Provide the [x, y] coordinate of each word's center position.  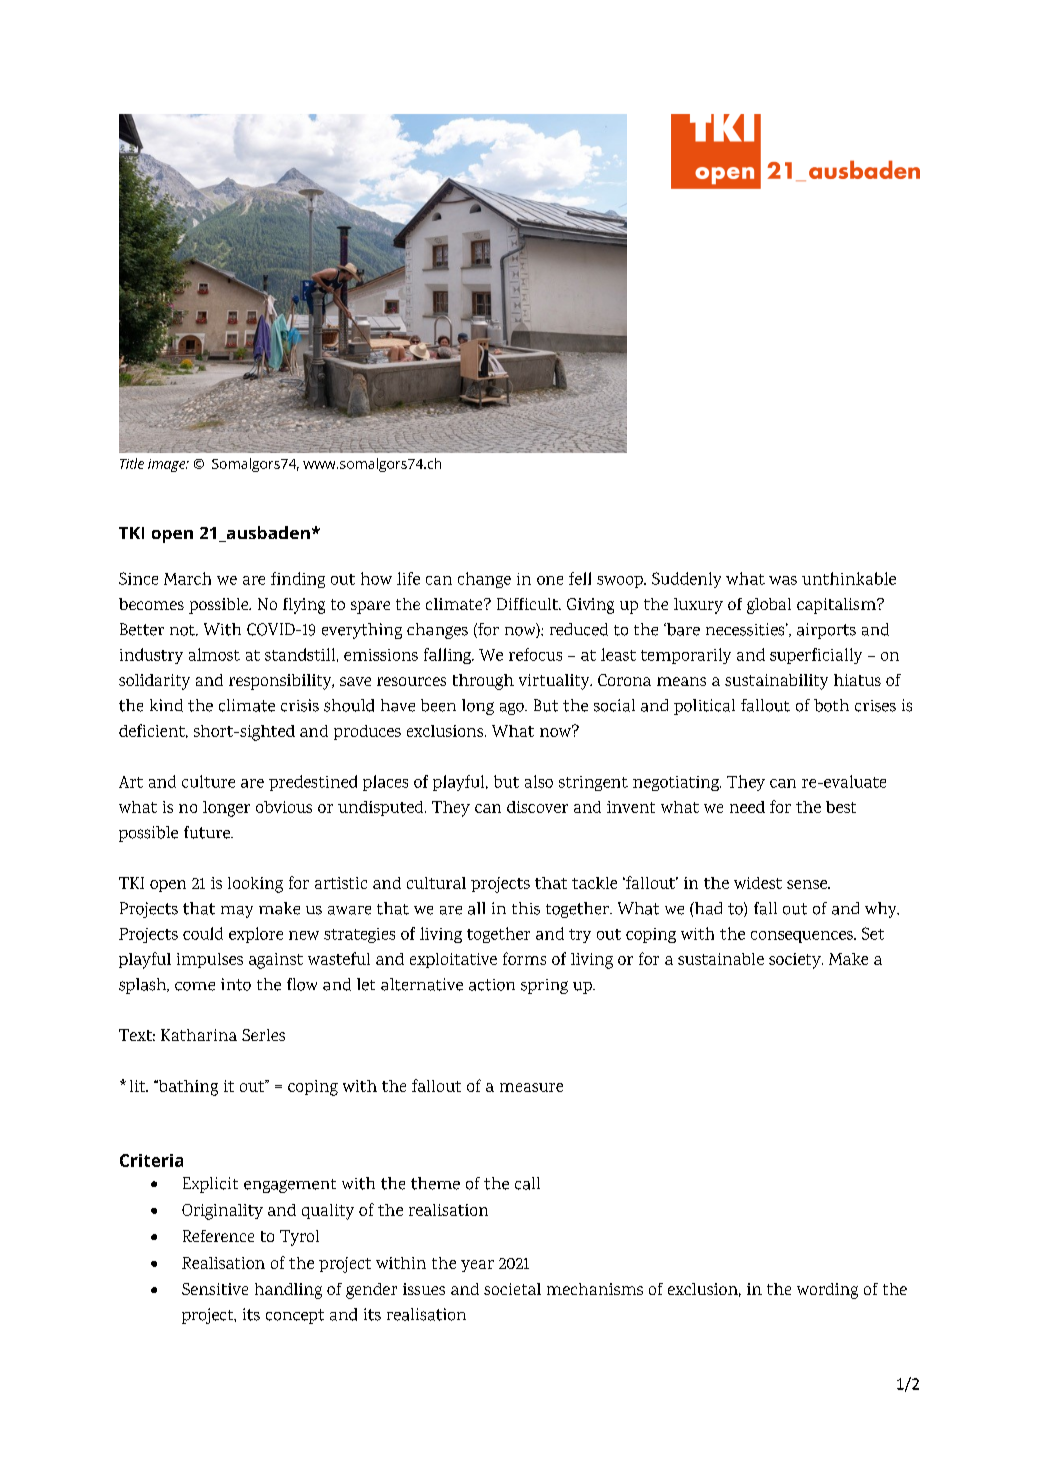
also [539, 781]
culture [208, 781]
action [492, 985]
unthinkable [849, 578]
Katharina [199, 1035]
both [831, 705]
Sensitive [215, 1289]
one [550, 580]
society [796, 961]
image [168, 465]
